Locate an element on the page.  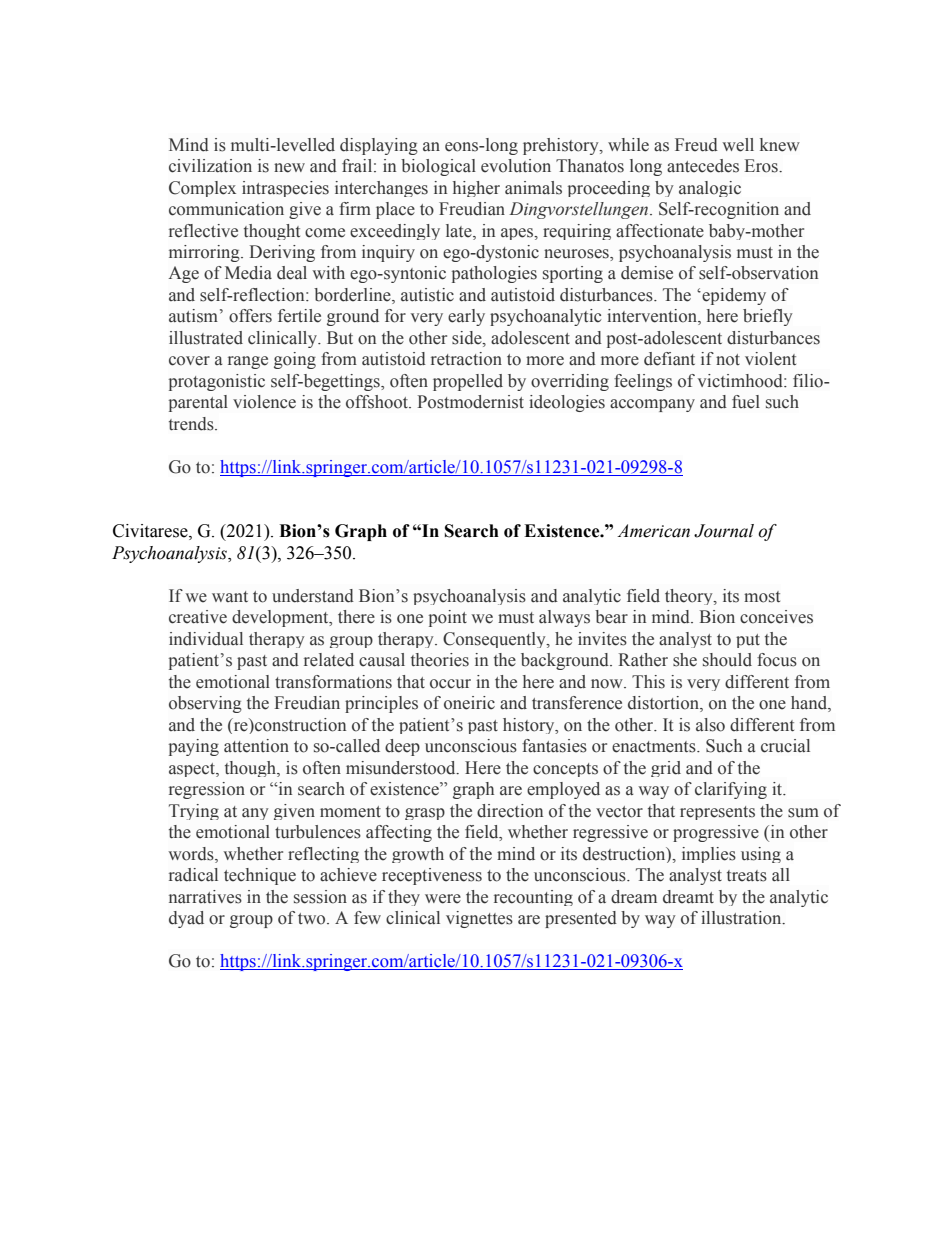
want is located at coordinates (230, 596).
